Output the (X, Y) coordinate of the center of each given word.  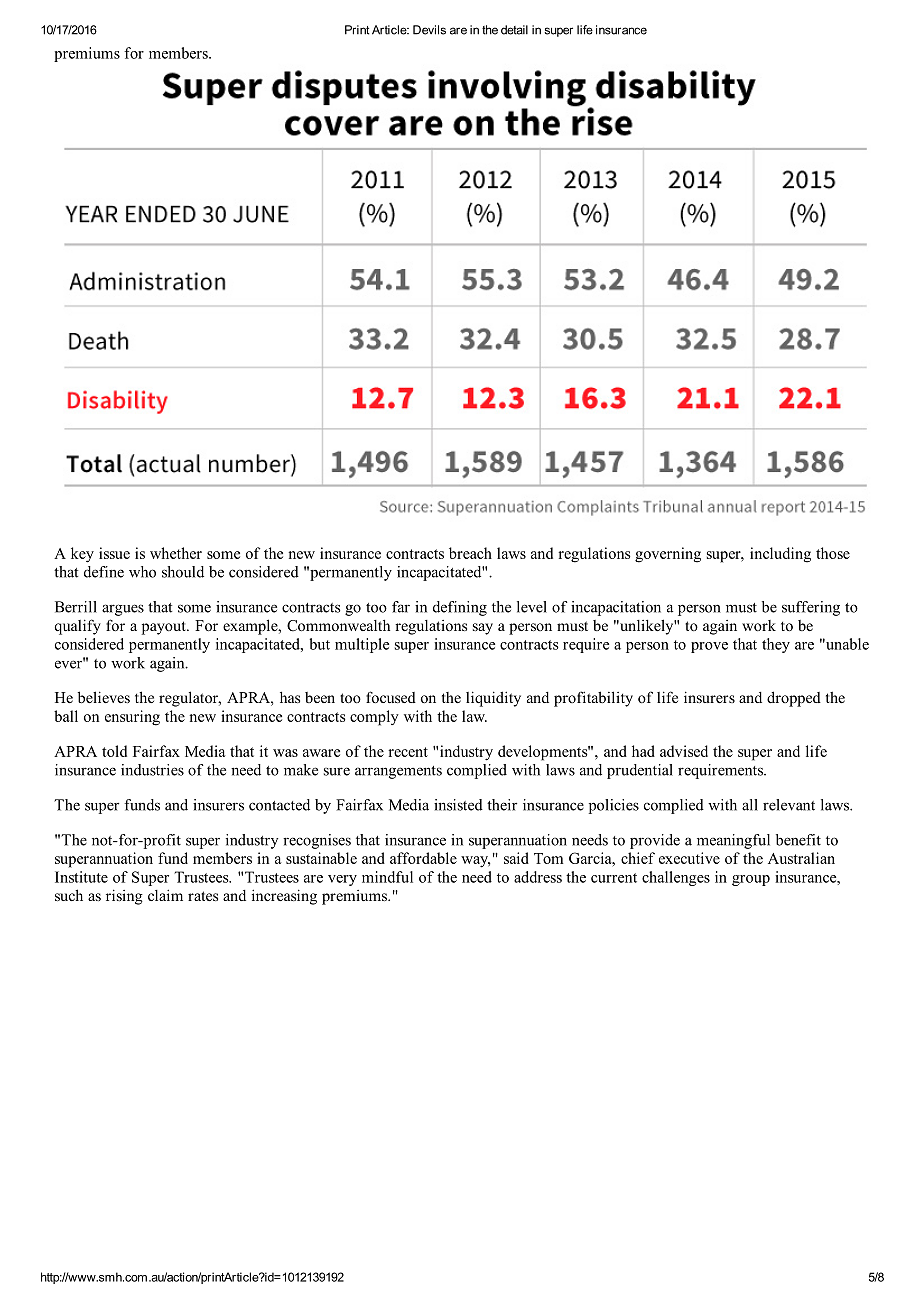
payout (165, 628)
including (780, 555)
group (751, 880)
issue (114, 553)
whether (176, 553)
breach (470, 553)
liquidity (493, 699)
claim (165, 895)
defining (460, 608)
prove (709, 647)
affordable (423, 858)
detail (514, 30)
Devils (429, 30)
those (833, 553)
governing (668, 555)
